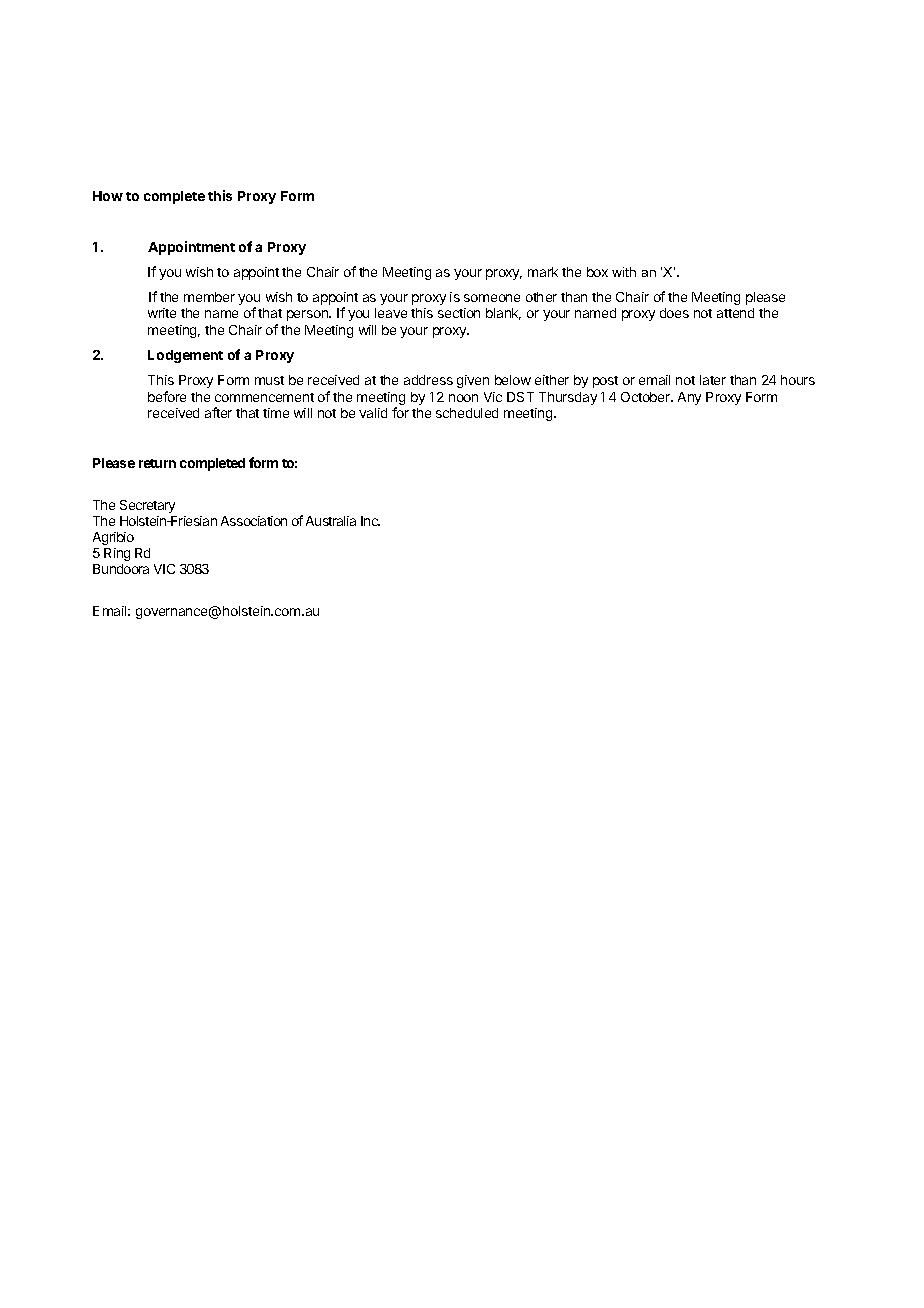  What do you see at coordinates (428, 380) in the screenshot?
I see `address` at bounding box center [428, 380].
